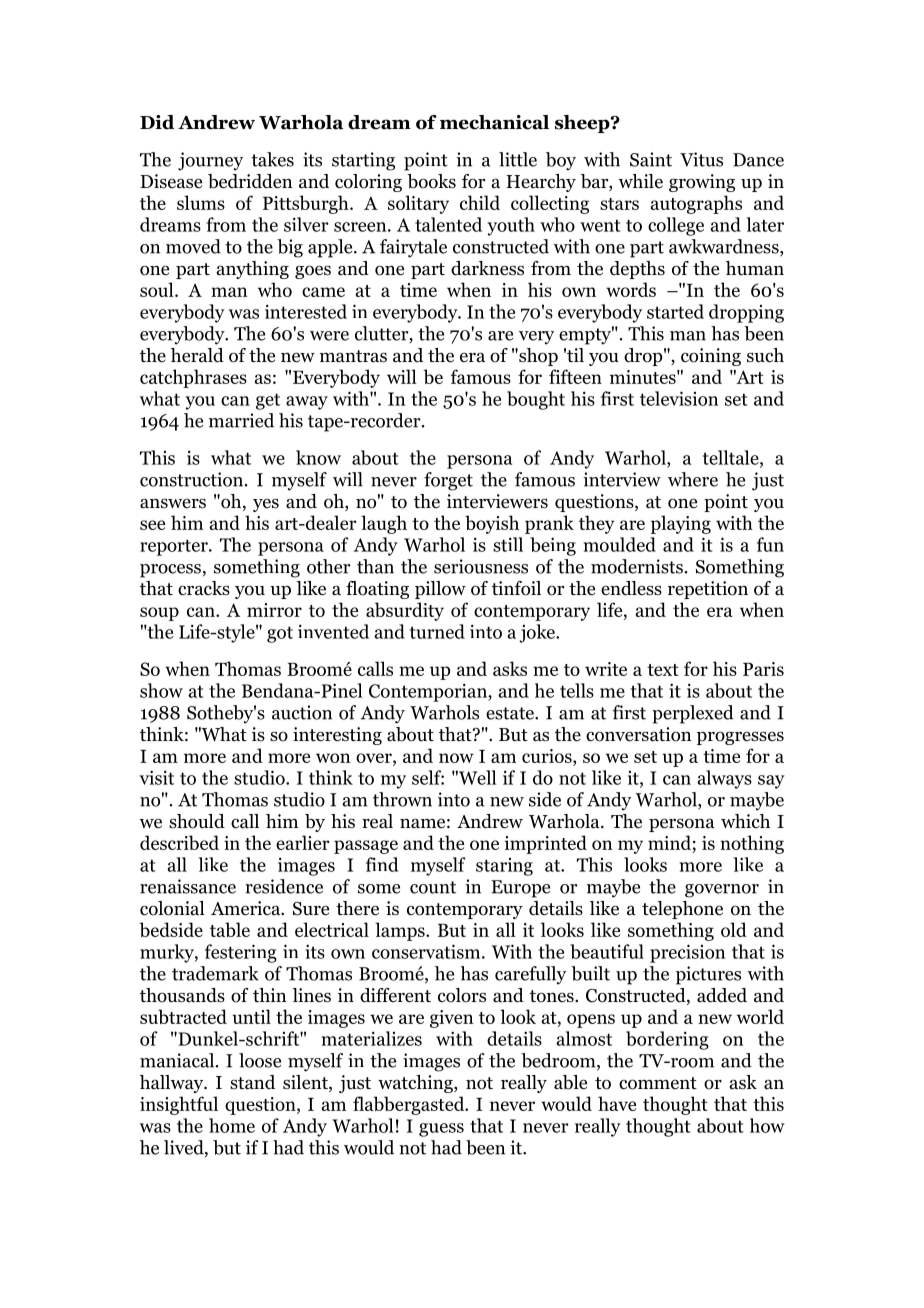 This screenshot has width=924, height=1308. I want to click on journey, so click(210, 161).
